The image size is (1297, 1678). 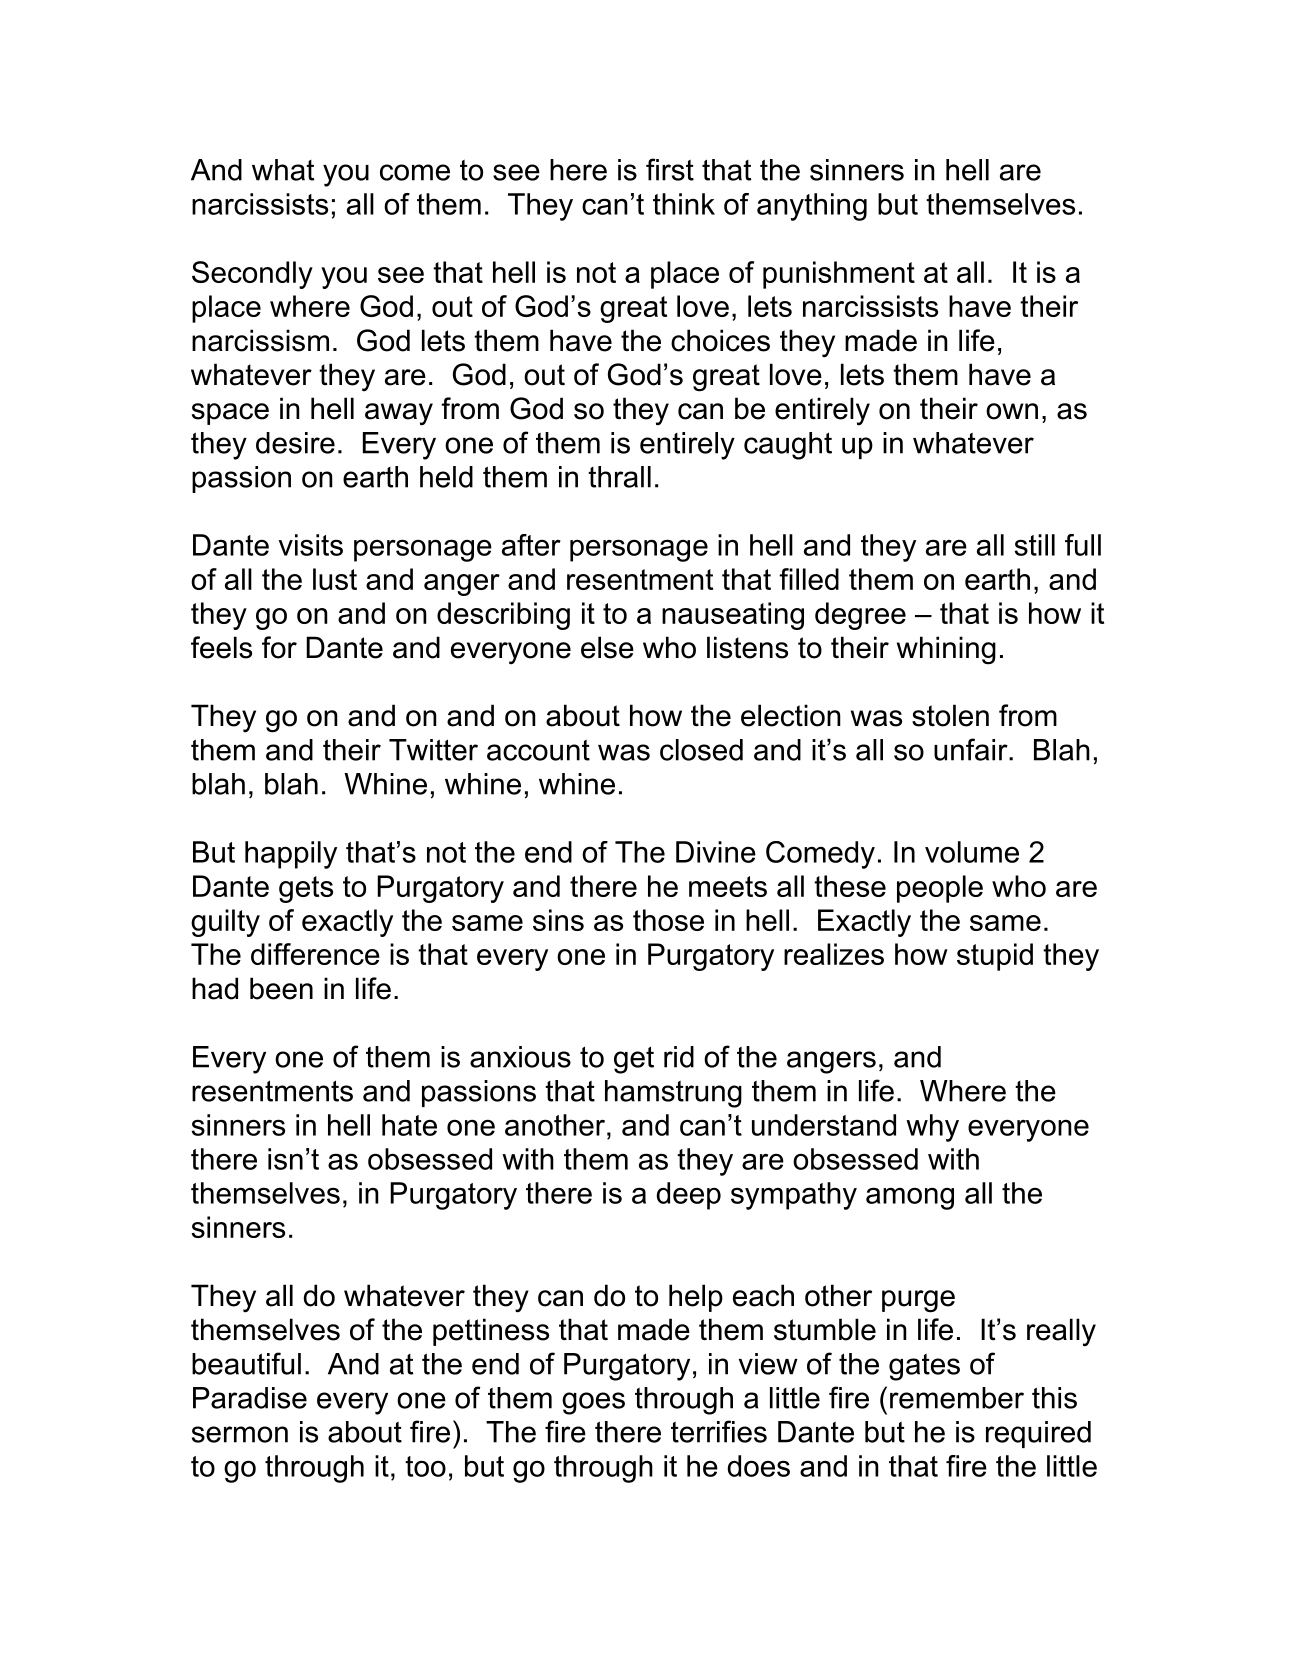 I want to click on stupid, so click(x=995, y=957).
